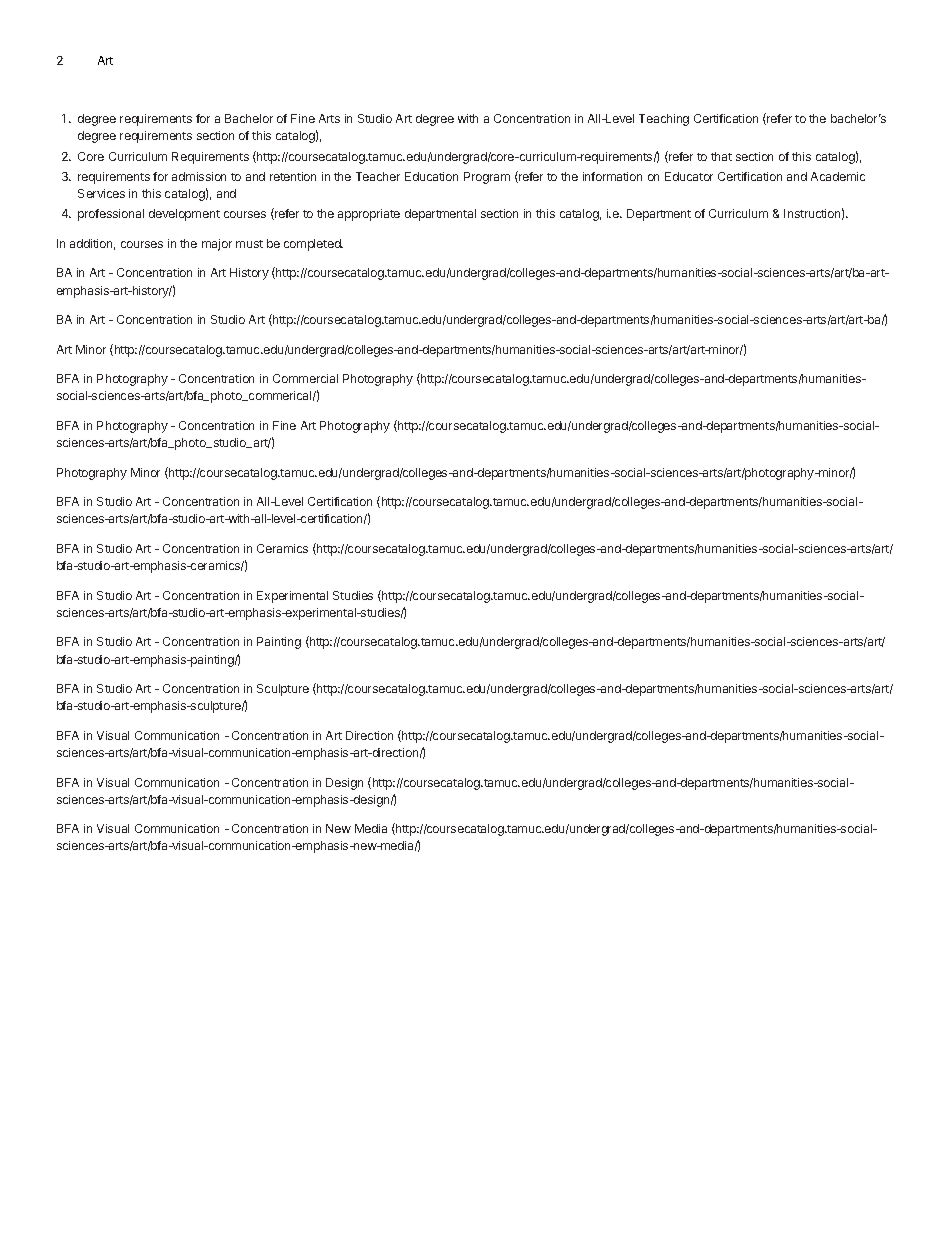 This document has width=952, height=1233. What do you see at coordinates (612, 176) in the document?
I see `information` at bounding box center [612, 176].
